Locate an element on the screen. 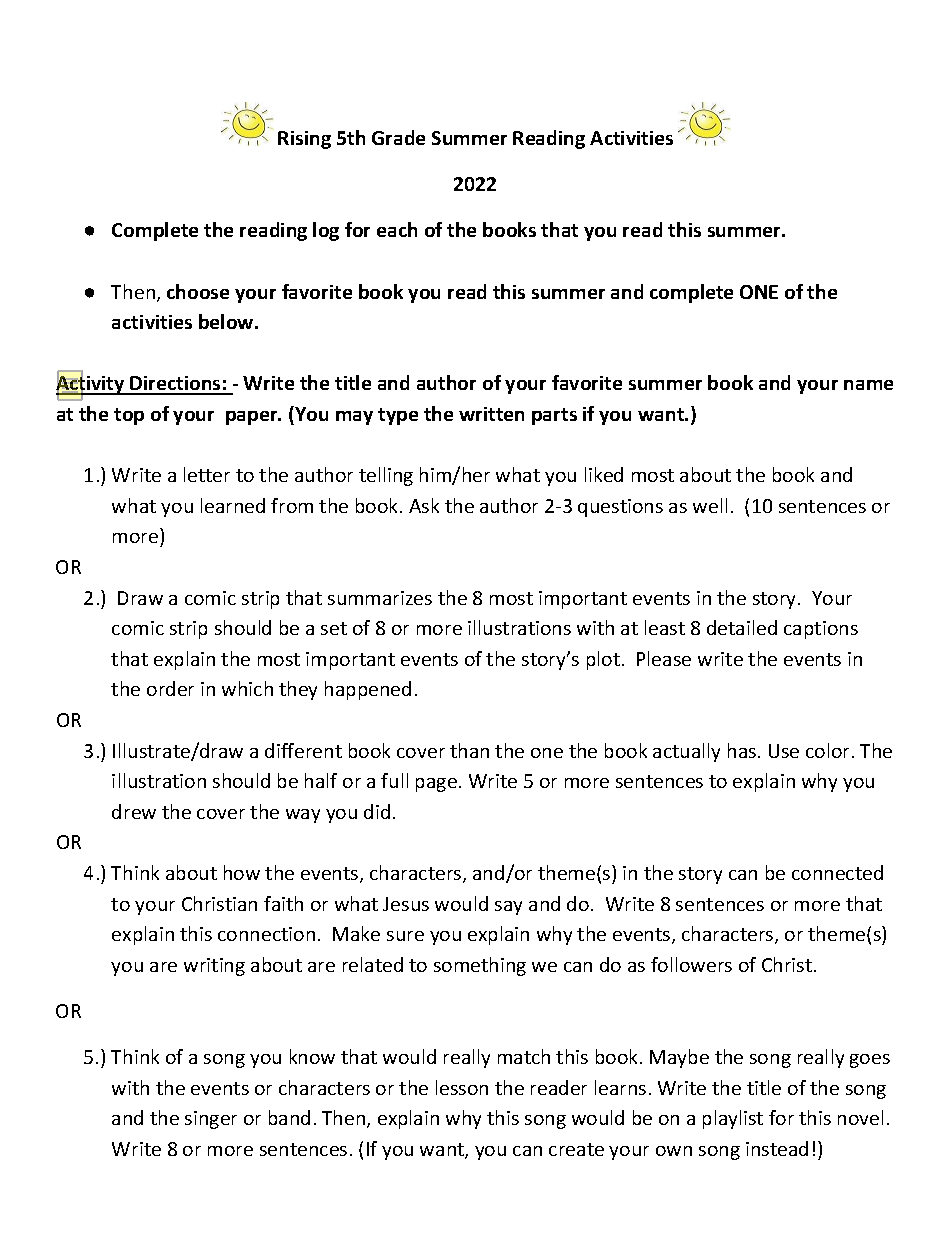 Image resolution: width=952 pixels, height=1233 pixels. well is located at coordinates (710, 505).
